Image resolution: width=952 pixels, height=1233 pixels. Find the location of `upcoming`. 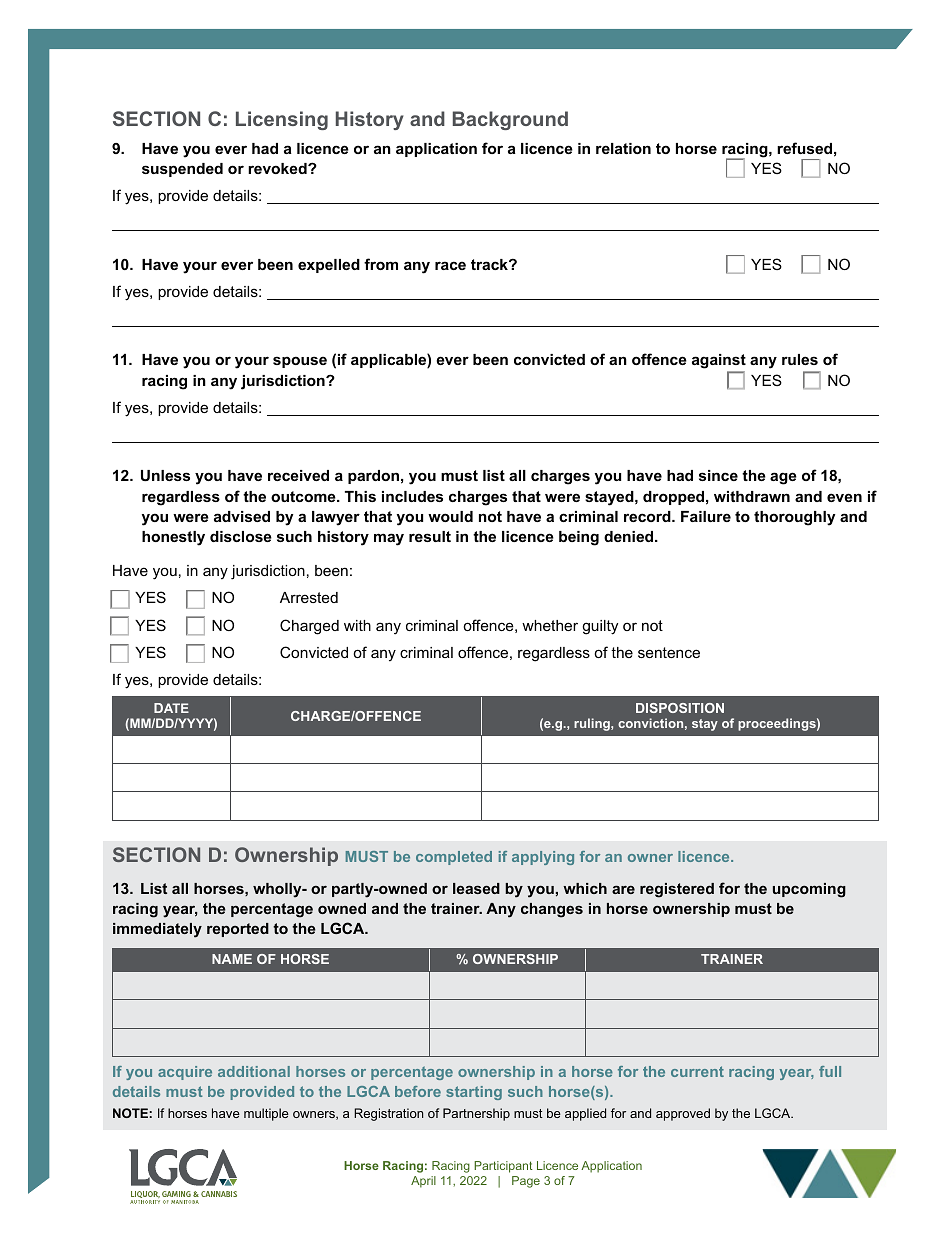

upcoming is located at coordinates (809, 890).
